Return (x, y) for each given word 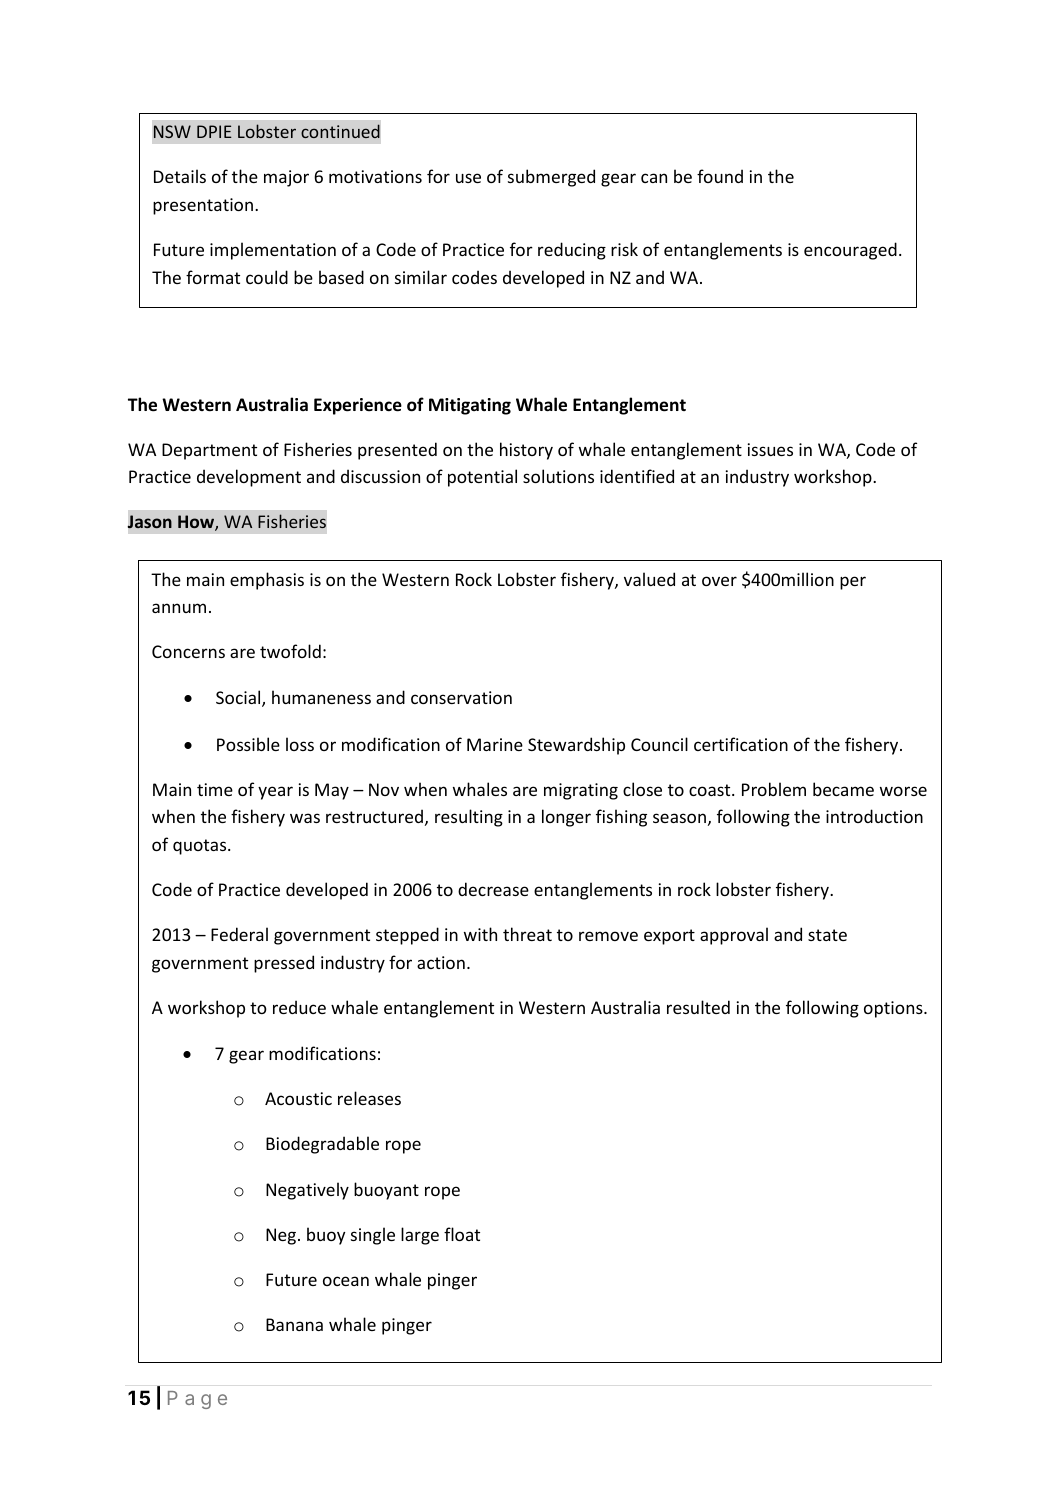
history (526, 451)
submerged (551, 178)
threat (527, 934)
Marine (495, 744)
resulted (698, 1007)
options (894, 1009)
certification (741, 744)
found (720, 176)
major (286, 178)
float (462, 1234)
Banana (294, 1324)
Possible (248, 744)
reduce (299, 1007)
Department (209, 451)
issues (770, 449)
